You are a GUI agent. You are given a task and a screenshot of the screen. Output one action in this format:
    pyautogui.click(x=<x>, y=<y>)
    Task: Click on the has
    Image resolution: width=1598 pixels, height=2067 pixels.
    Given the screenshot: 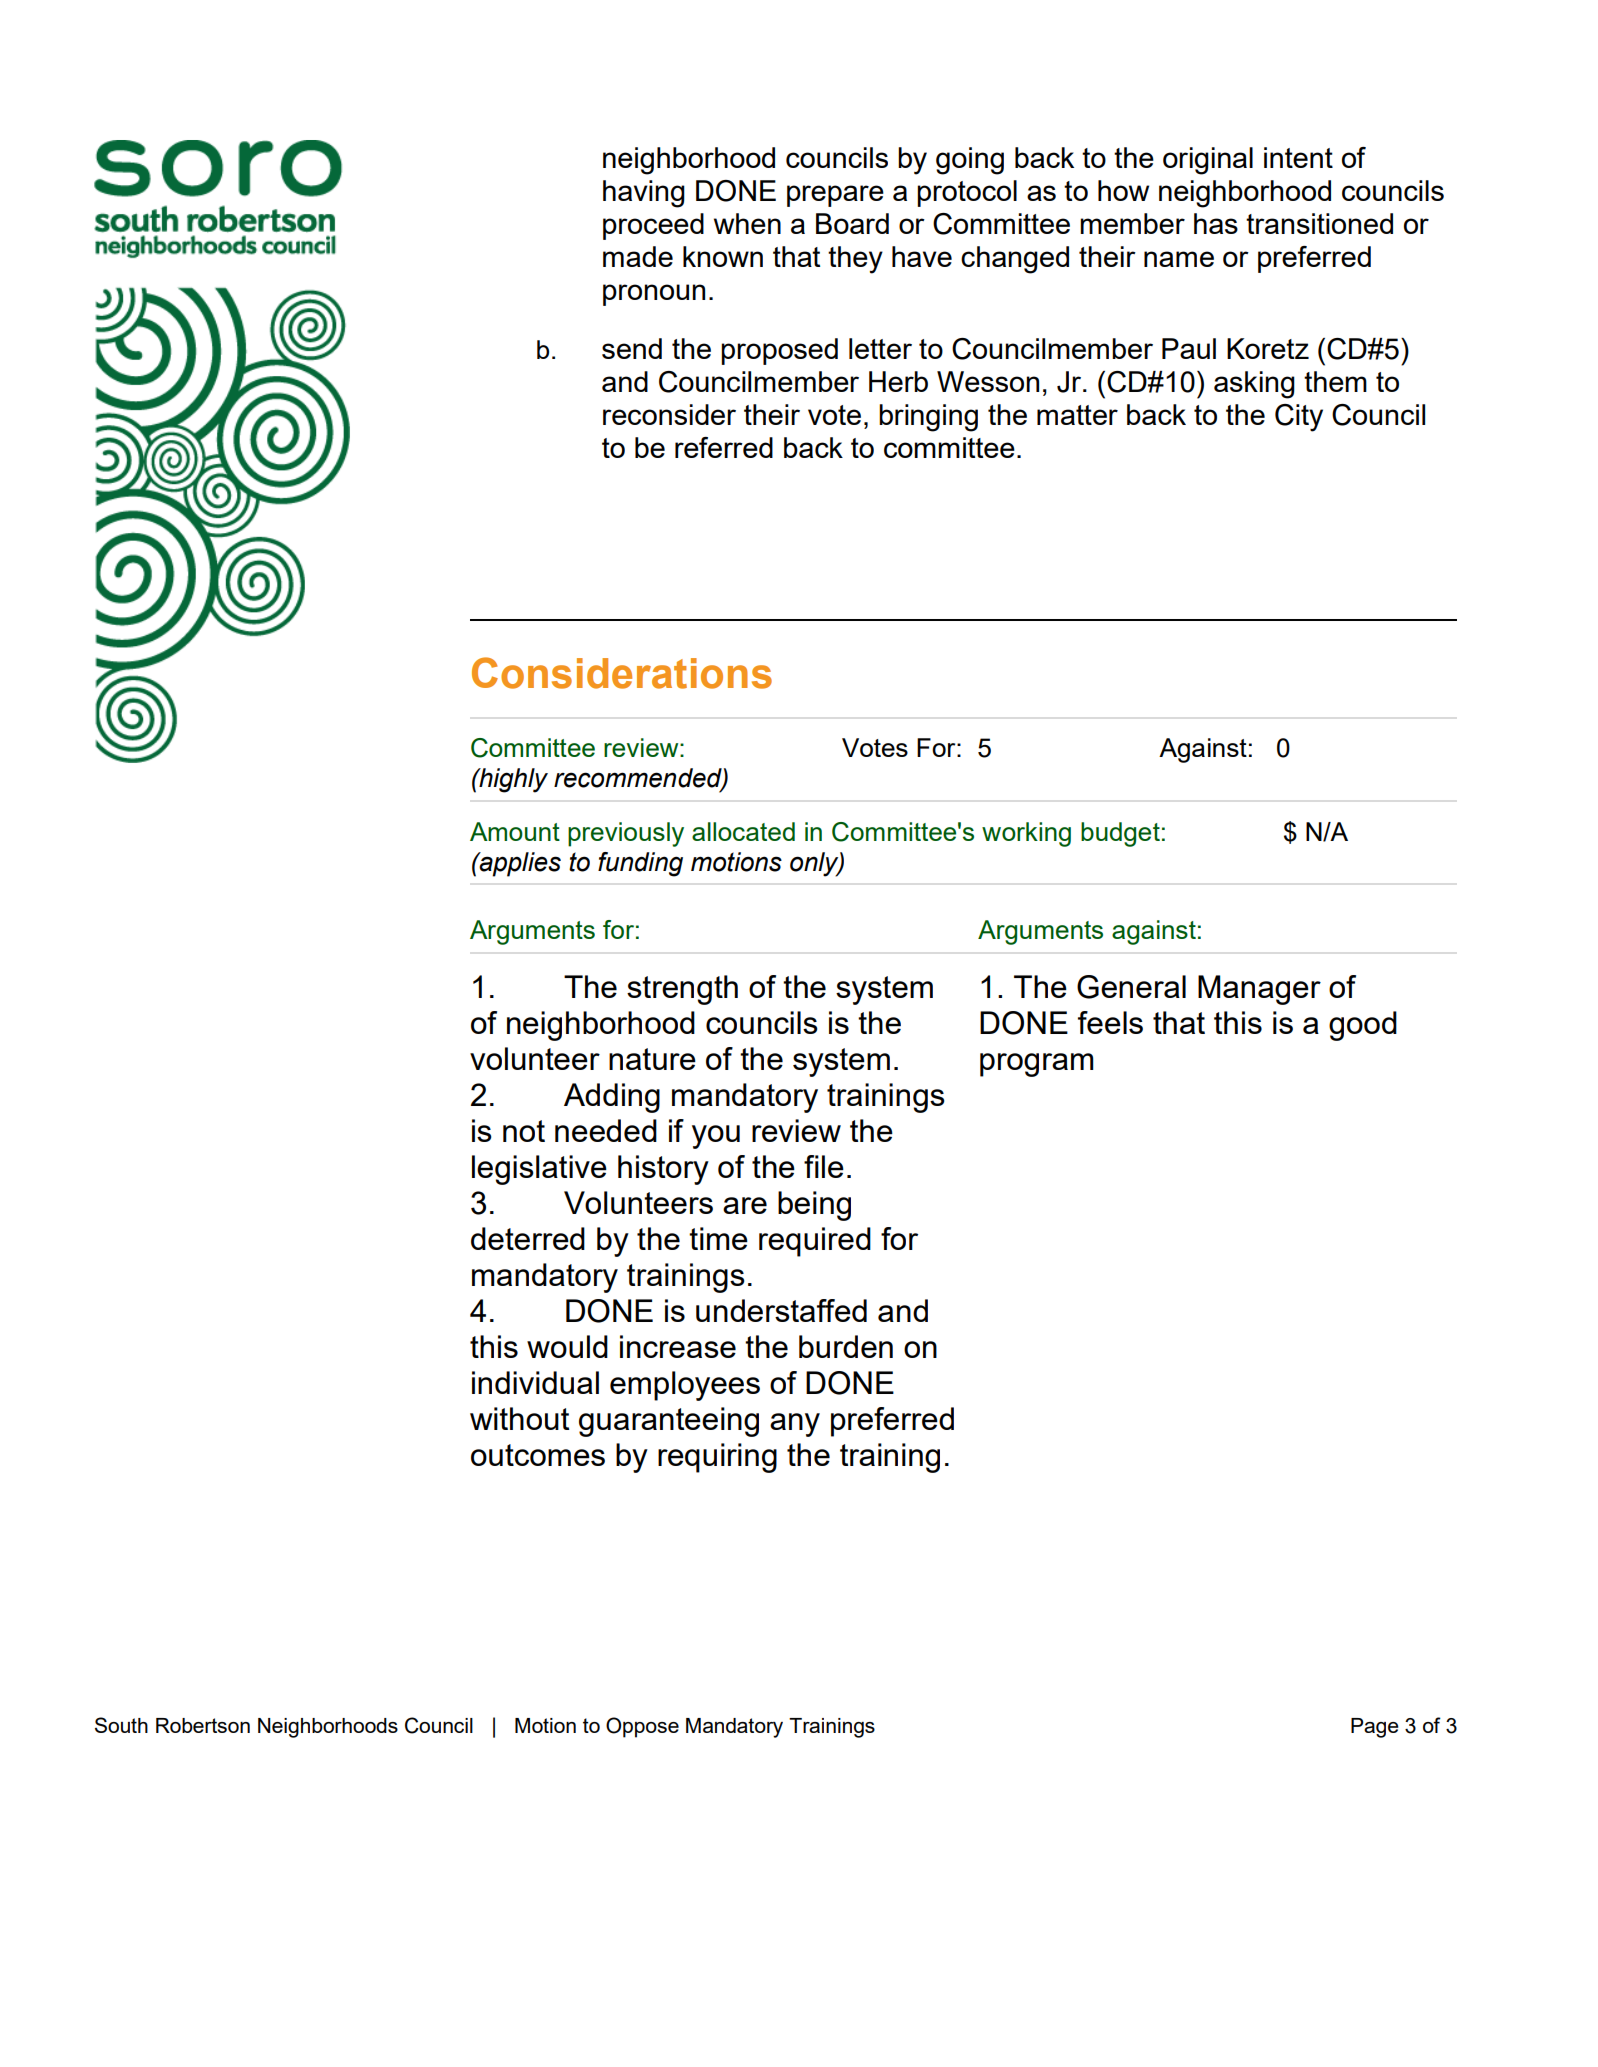 What is the action you would take?
    pyautogui.click(x=1216, y=223)
